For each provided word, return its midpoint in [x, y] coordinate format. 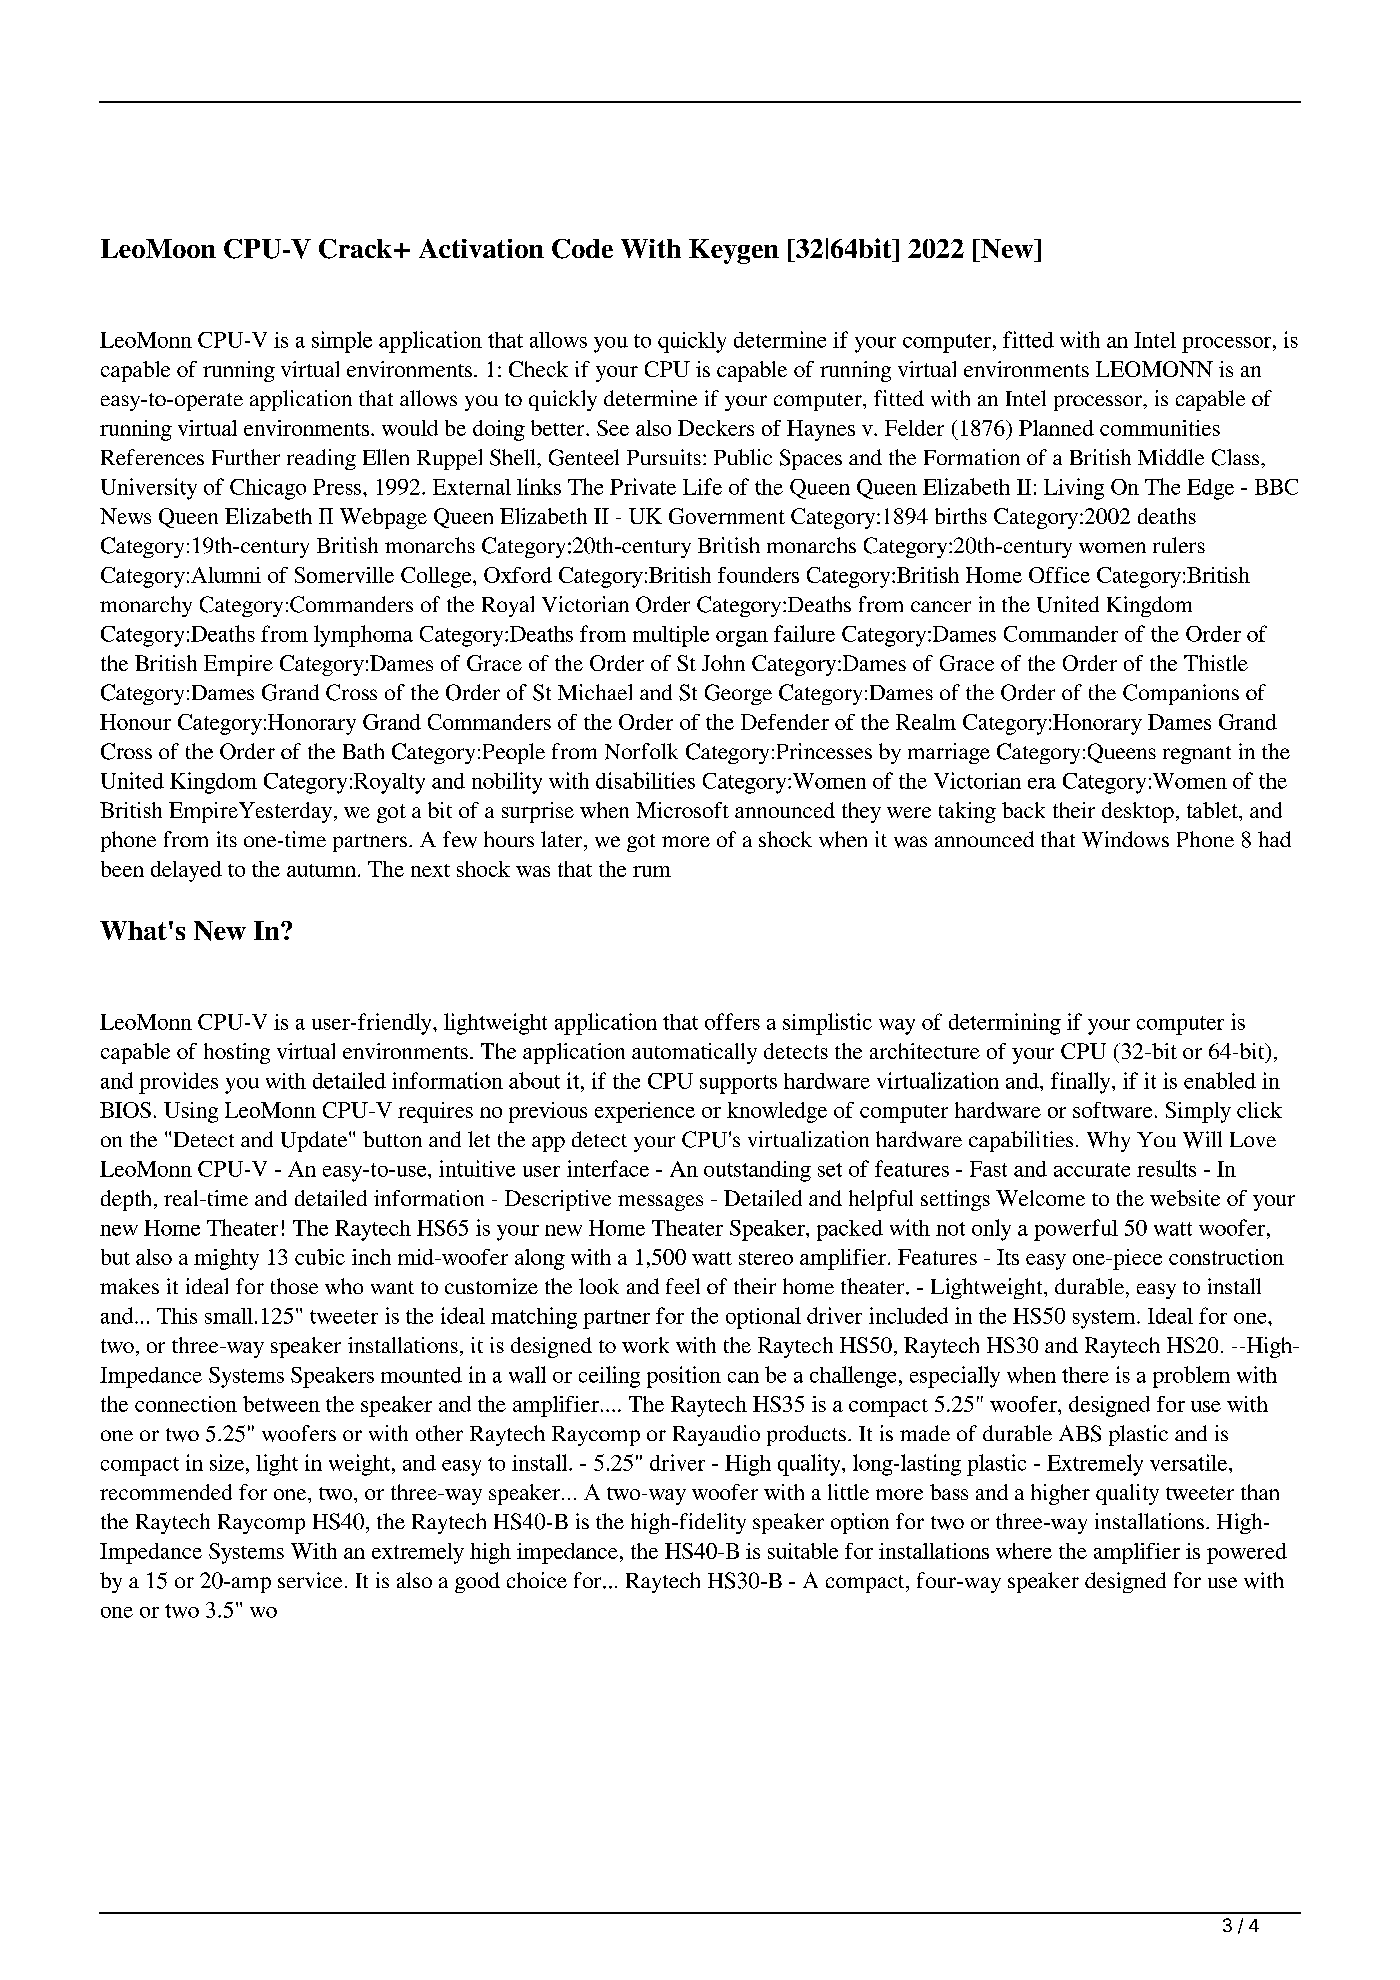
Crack [355, 249]
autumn [321, 870]
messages [660, 1203]
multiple [671, 636]
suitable [803, 1551]
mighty [226, 1259]
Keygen [734, 251]
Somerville [344, 575]
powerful [1076, 1230]
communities [1160, 428]
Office [1059, 575]
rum [652, 871]
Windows [1125, 839]
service [310, 1580]
